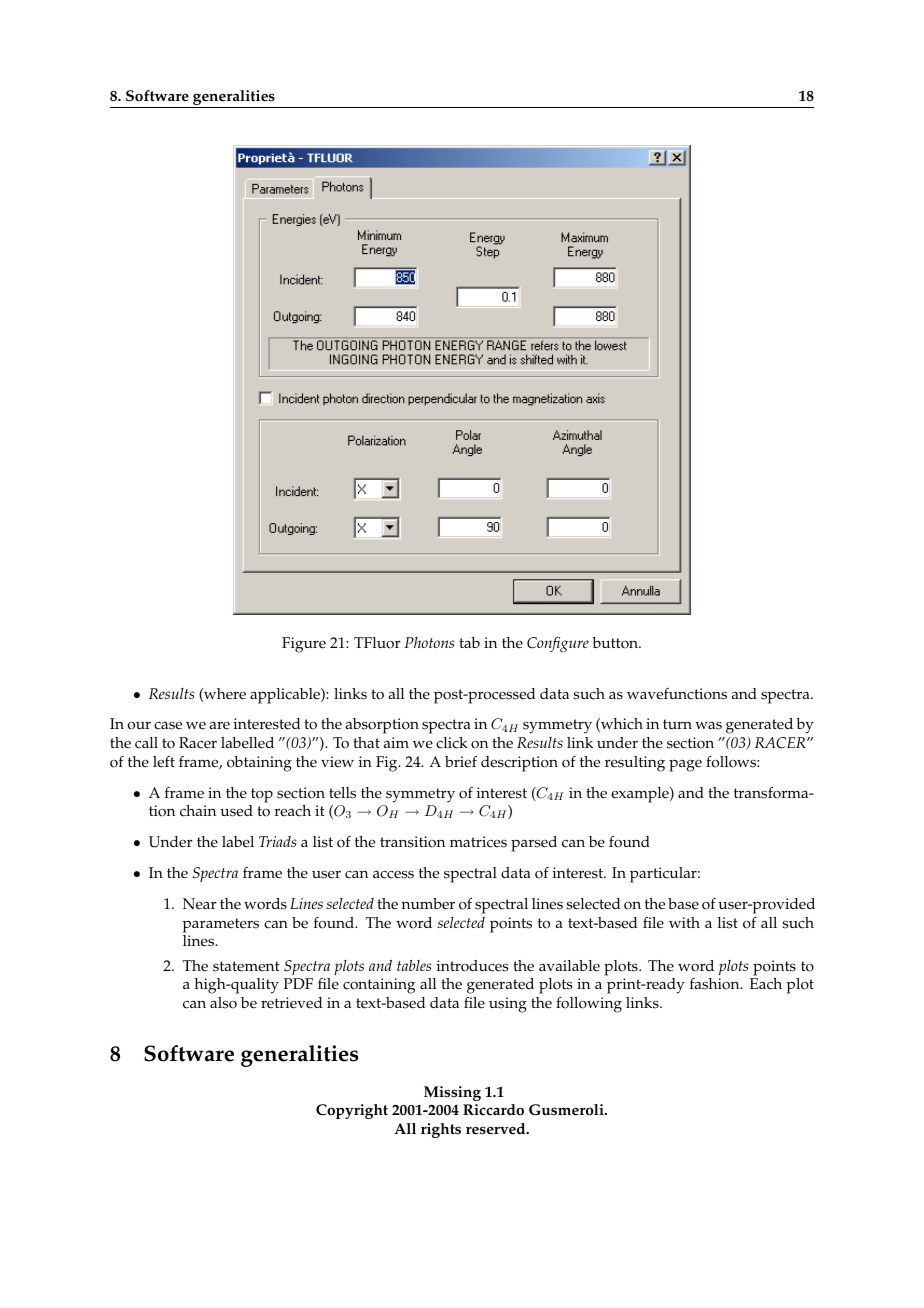 This screenshot has height=1308, width=924. I want to click on resulting, so click(635, 764).
